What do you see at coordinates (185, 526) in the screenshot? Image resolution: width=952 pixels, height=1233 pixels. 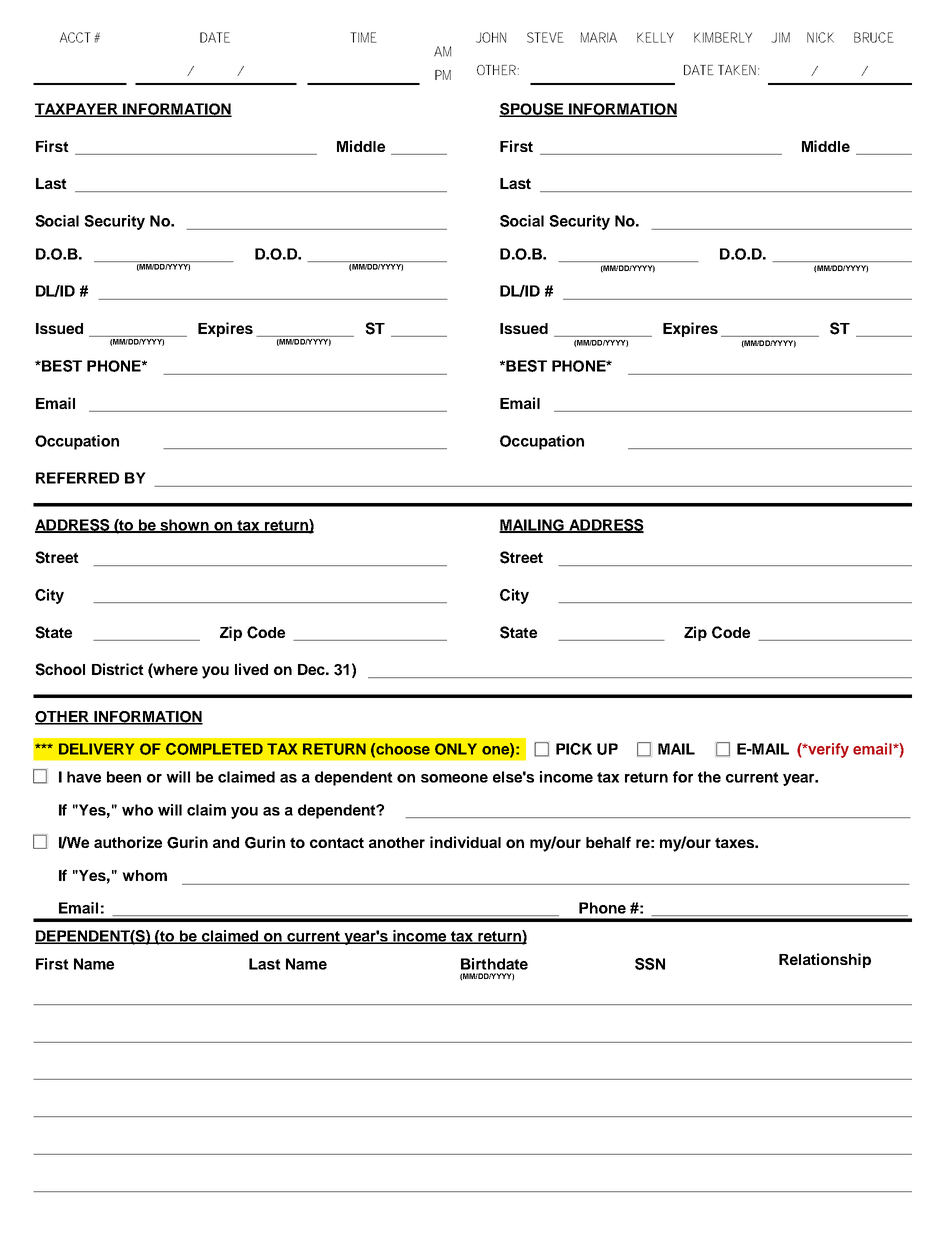 I see `shown` at bounding box center [185, 526].
